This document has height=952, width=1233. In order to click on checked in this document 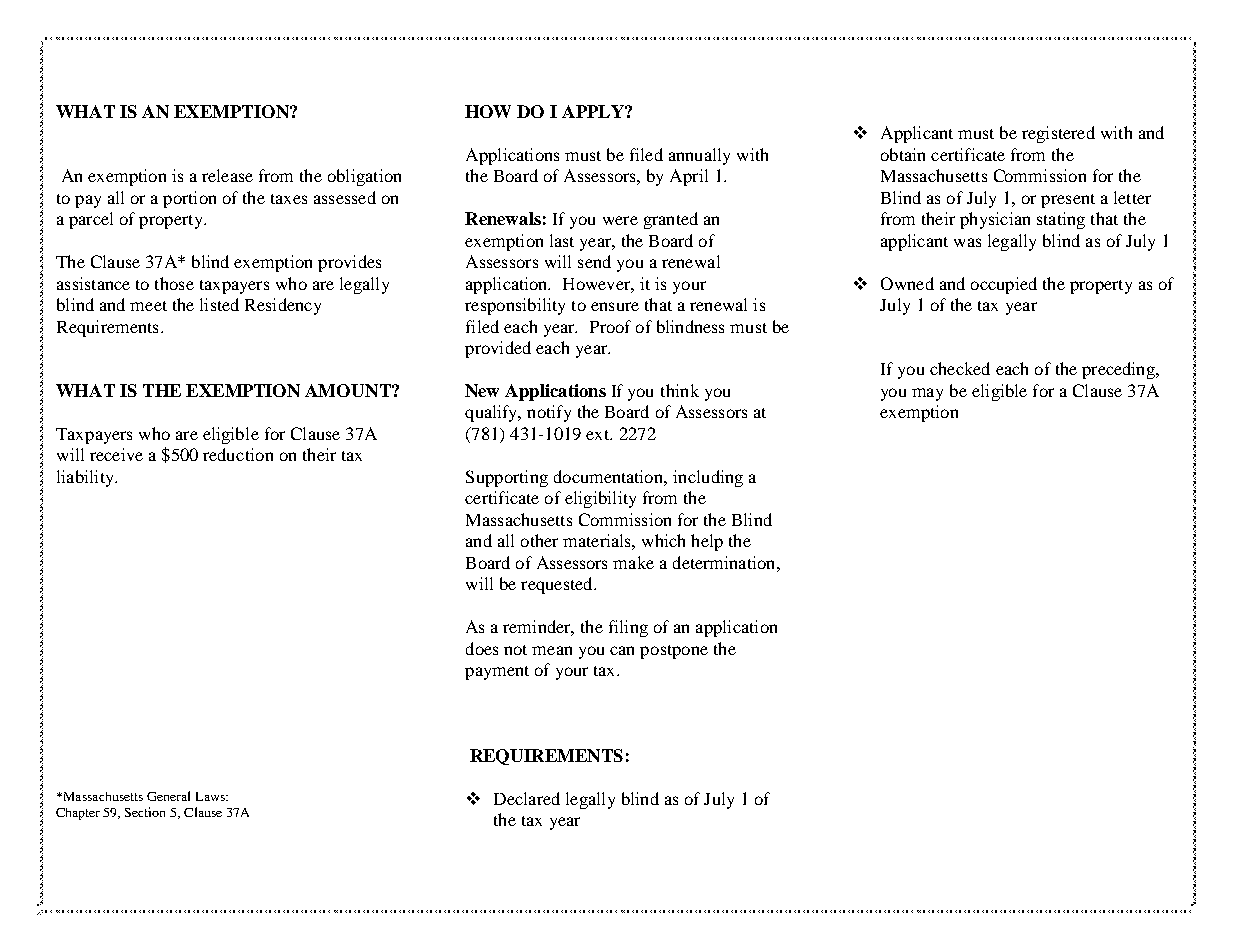, I will do `click(960, 368)`.
